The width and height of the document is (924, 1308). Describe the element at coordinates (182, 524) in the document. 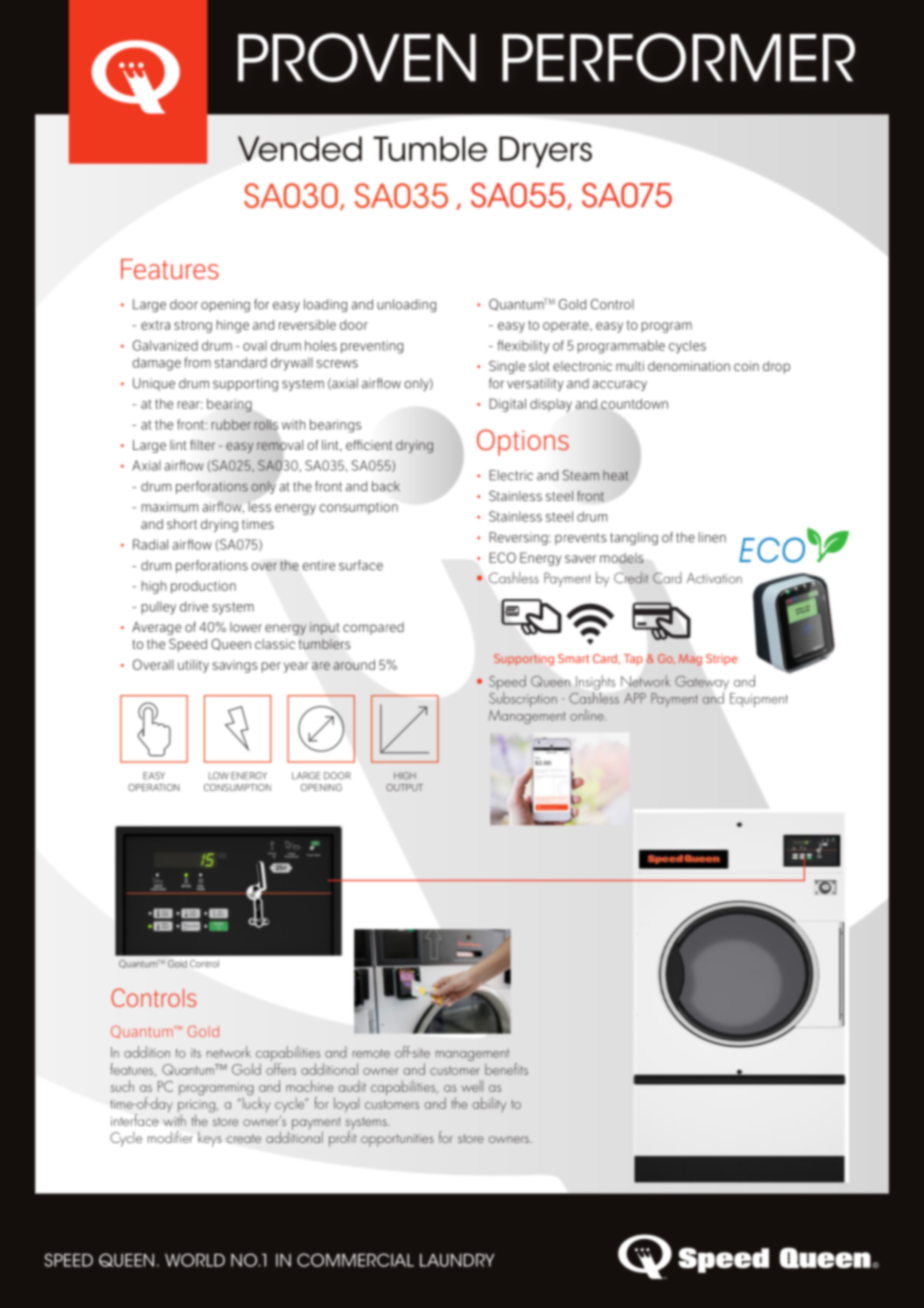

I see `short` at that location.
